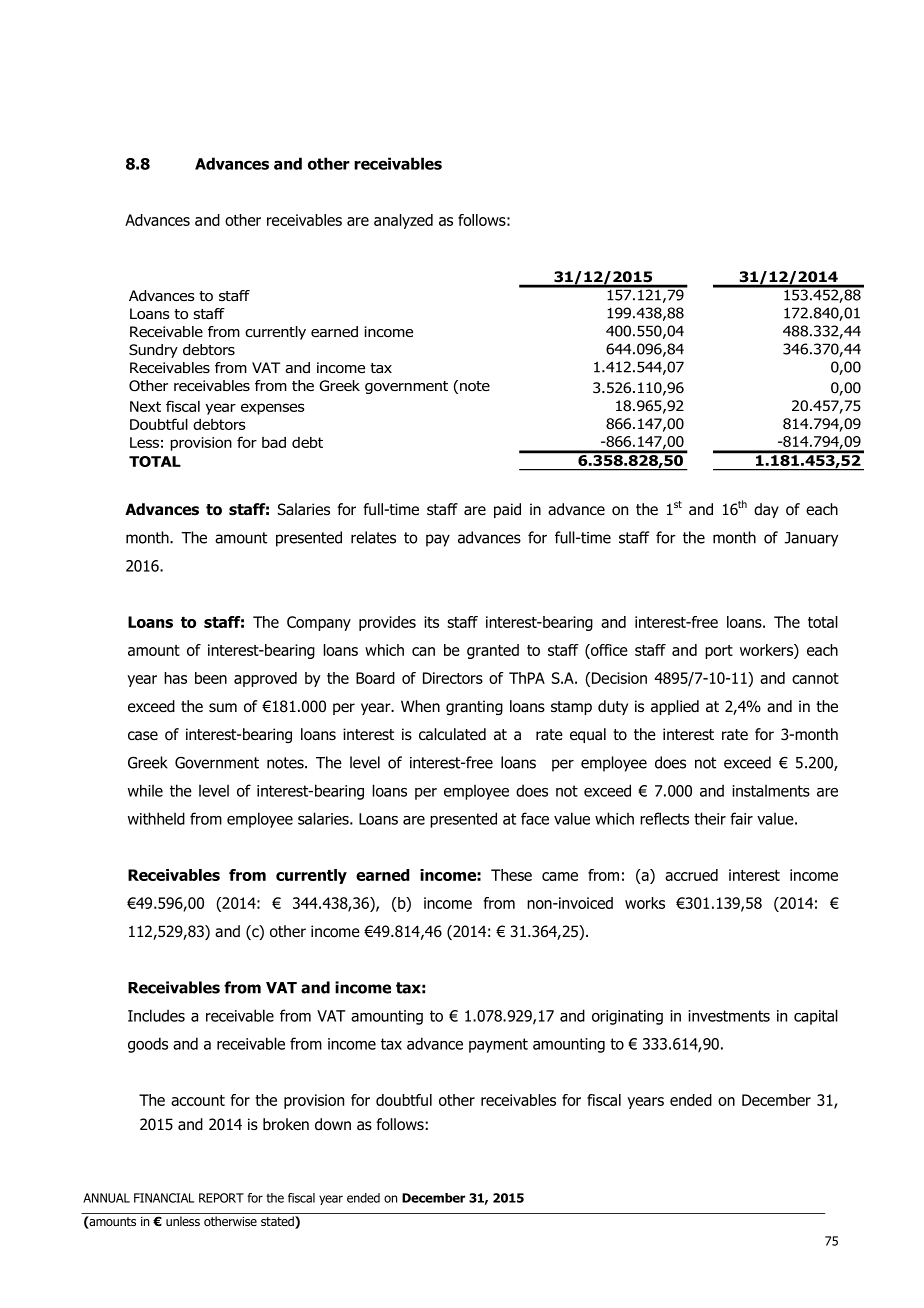 This screenshot has height=1308, width=924. I want to click on analyzed, so click(403, 221).
